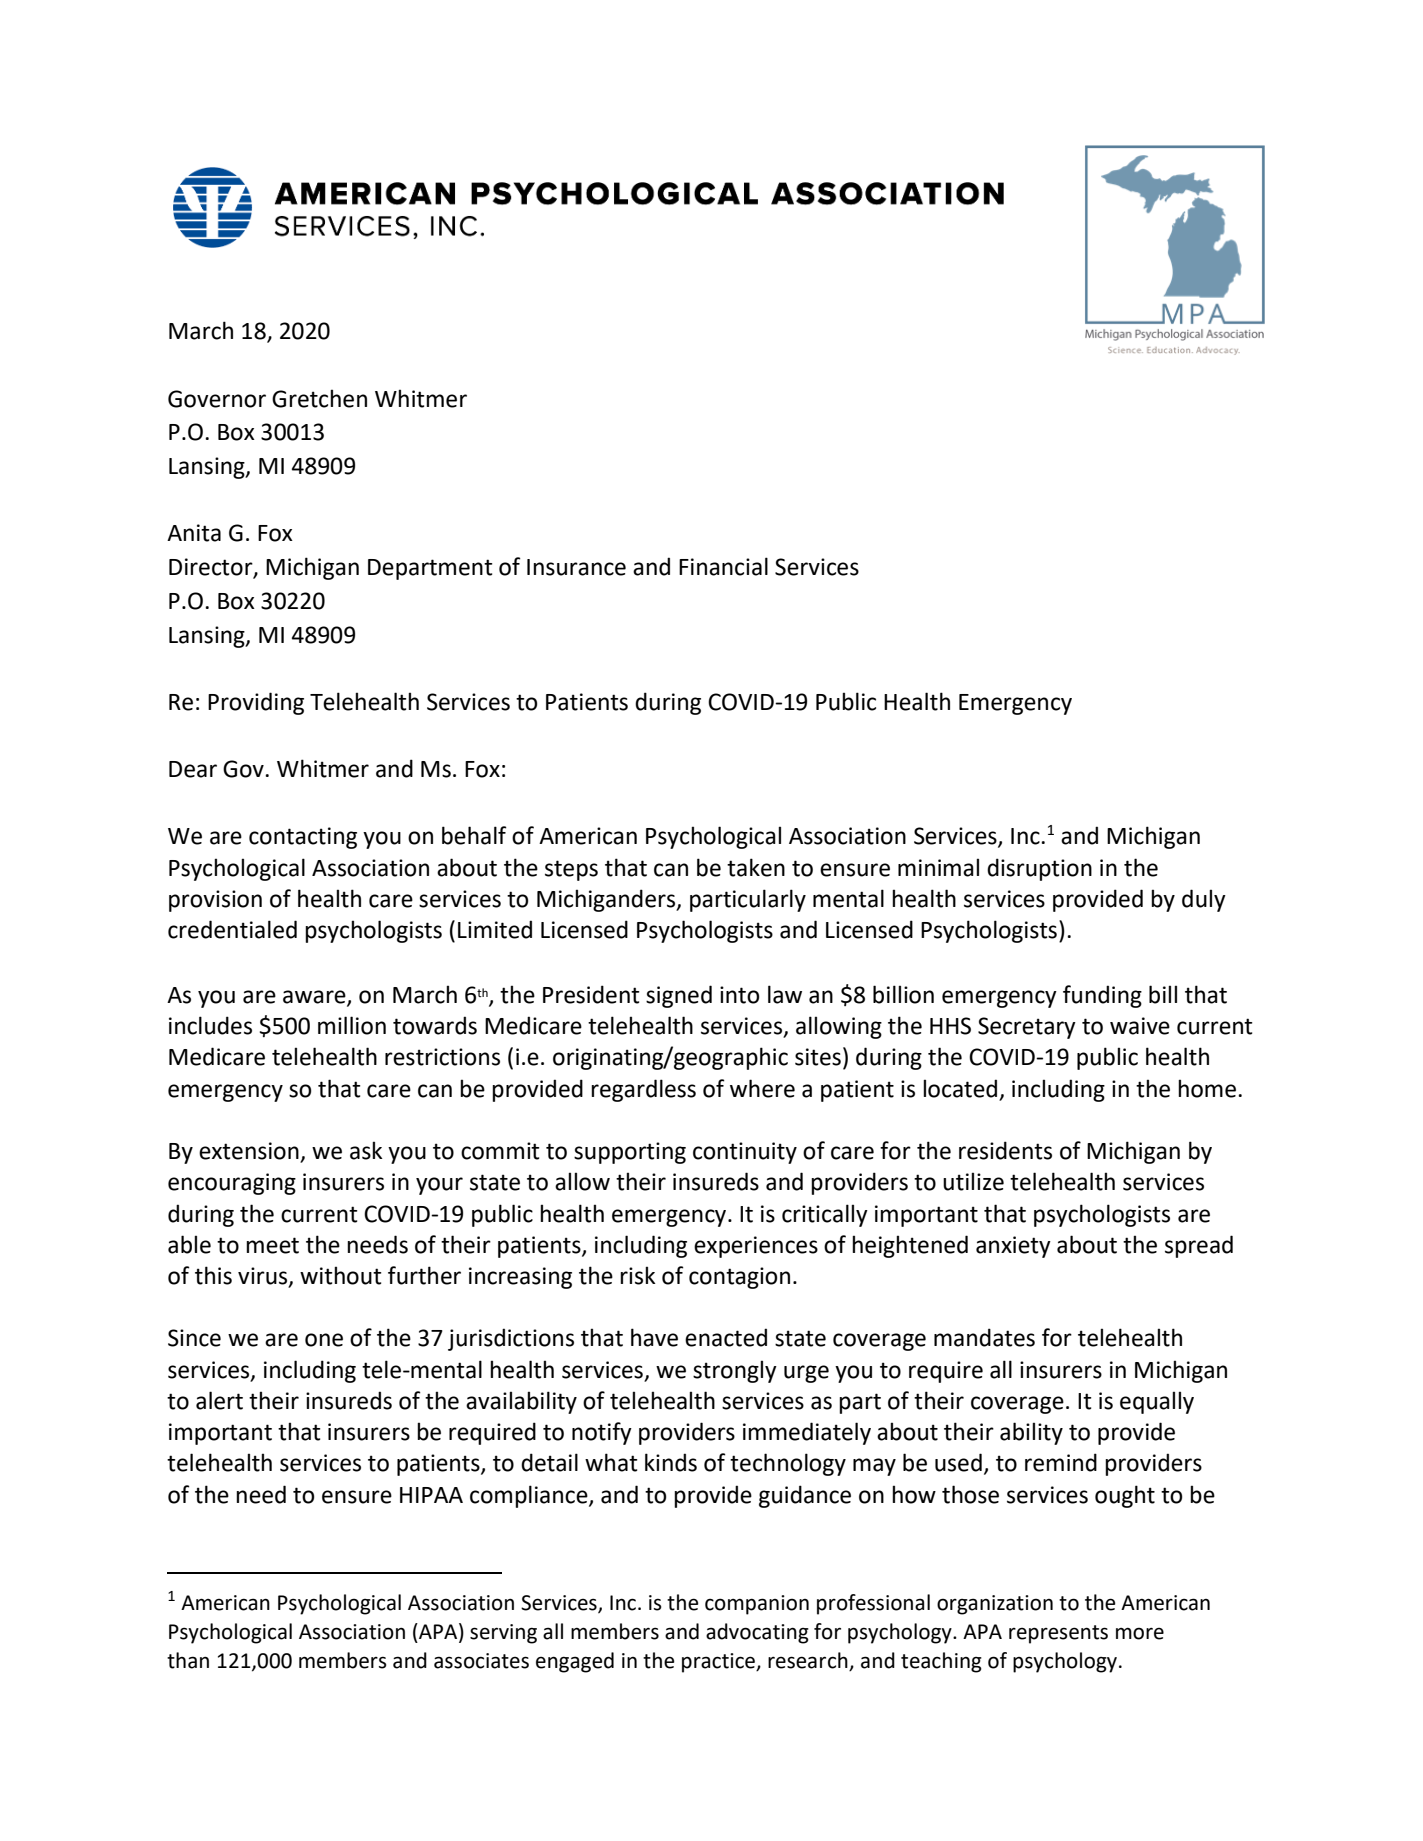 This screenshot has width=1423, height=1841. What do you see at coordinates (757, 1633) in the screenshot?
I see `advocating` at bounding box center [757, 1633].
